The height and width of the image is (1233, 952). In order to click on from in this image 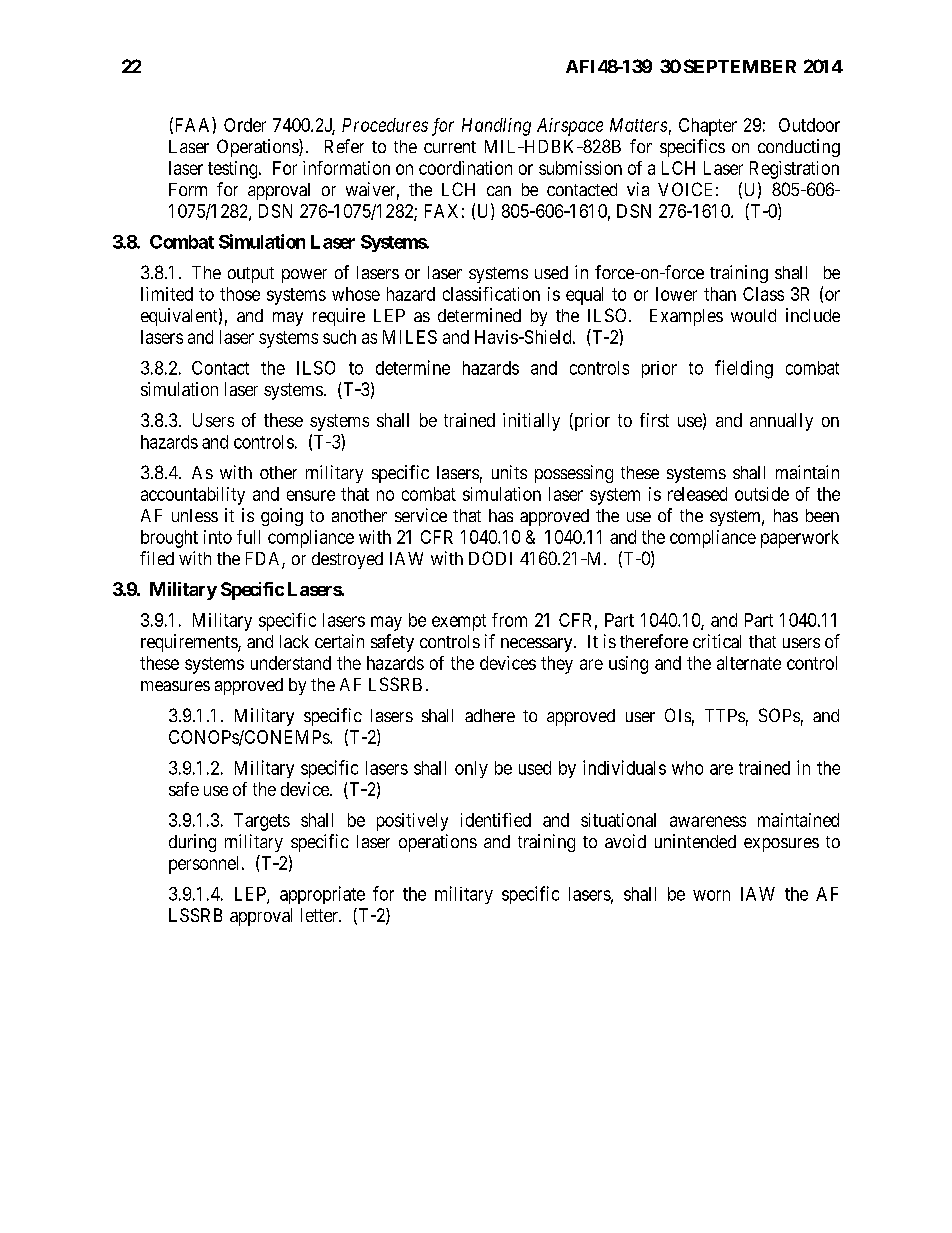, I will do `click(509, 620)`.
